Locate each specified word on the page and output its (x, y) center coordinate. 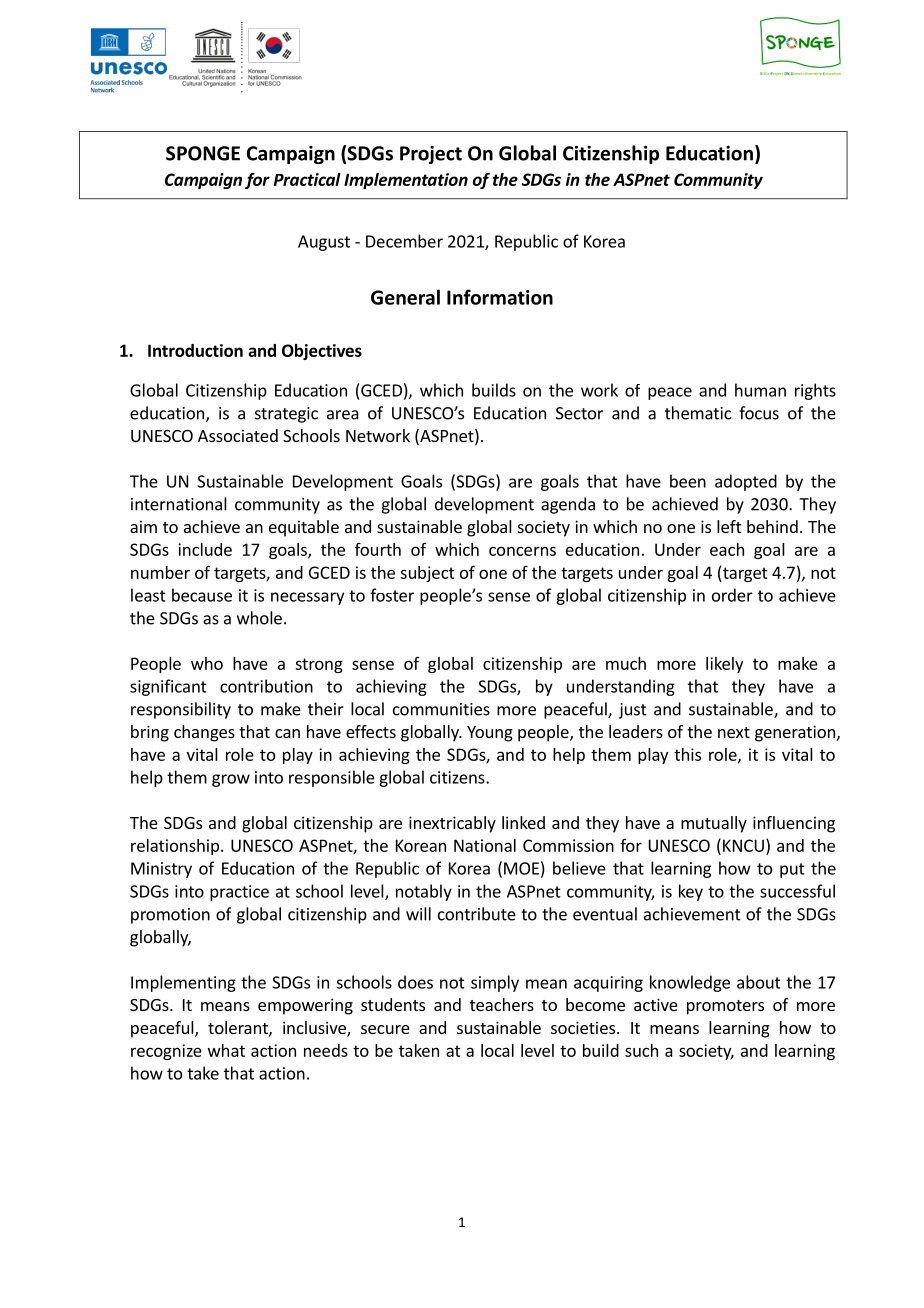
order (732, 595)
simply (495, 983)
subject (427, 574)
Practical (307, 179)
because (202, 595)
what (226, 1050)
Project (431, 155)
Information (500, 297)
